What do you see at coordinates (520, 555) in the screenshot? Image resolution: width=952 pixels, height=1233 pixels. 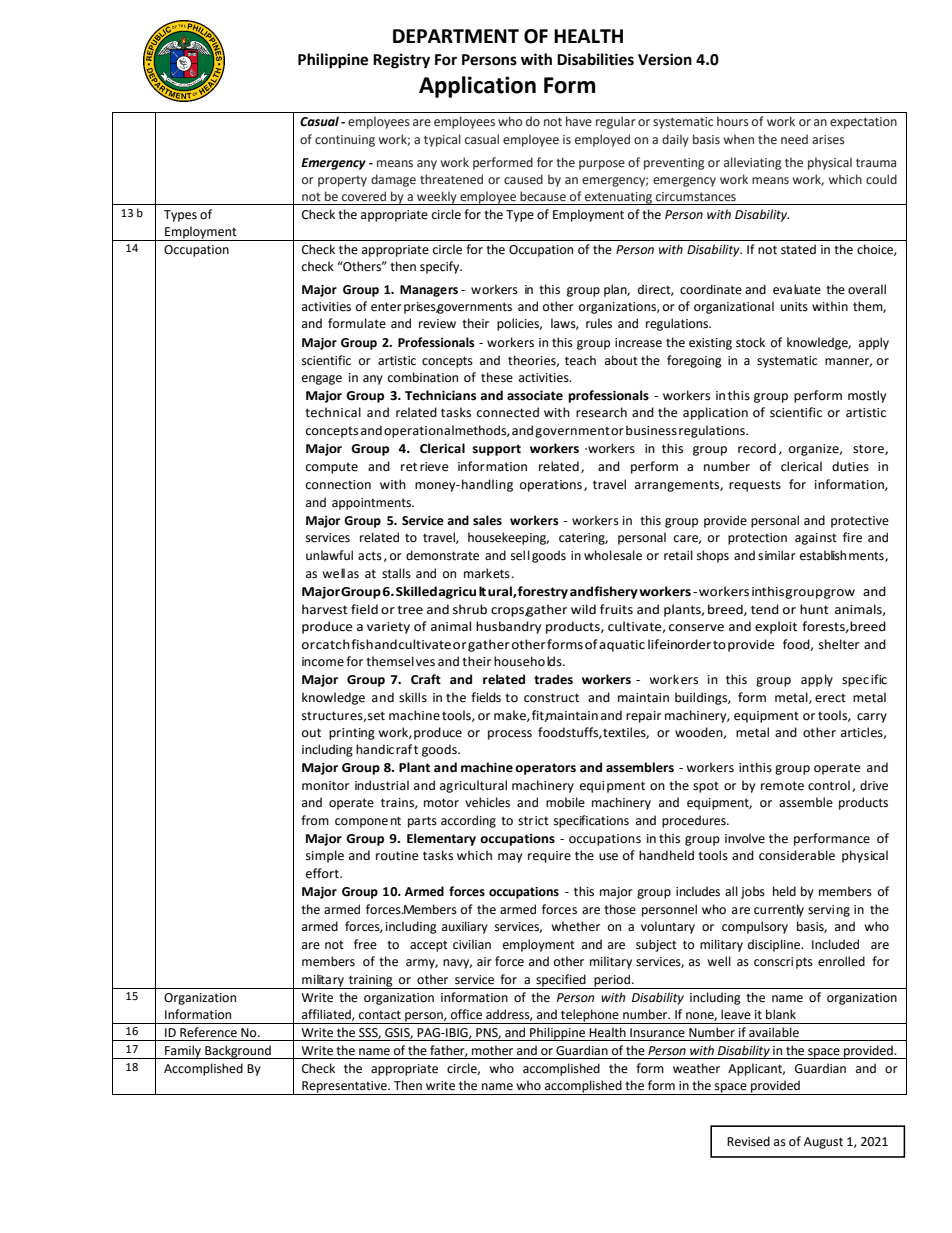 I see `sell` at bounding box center [520, 555].
